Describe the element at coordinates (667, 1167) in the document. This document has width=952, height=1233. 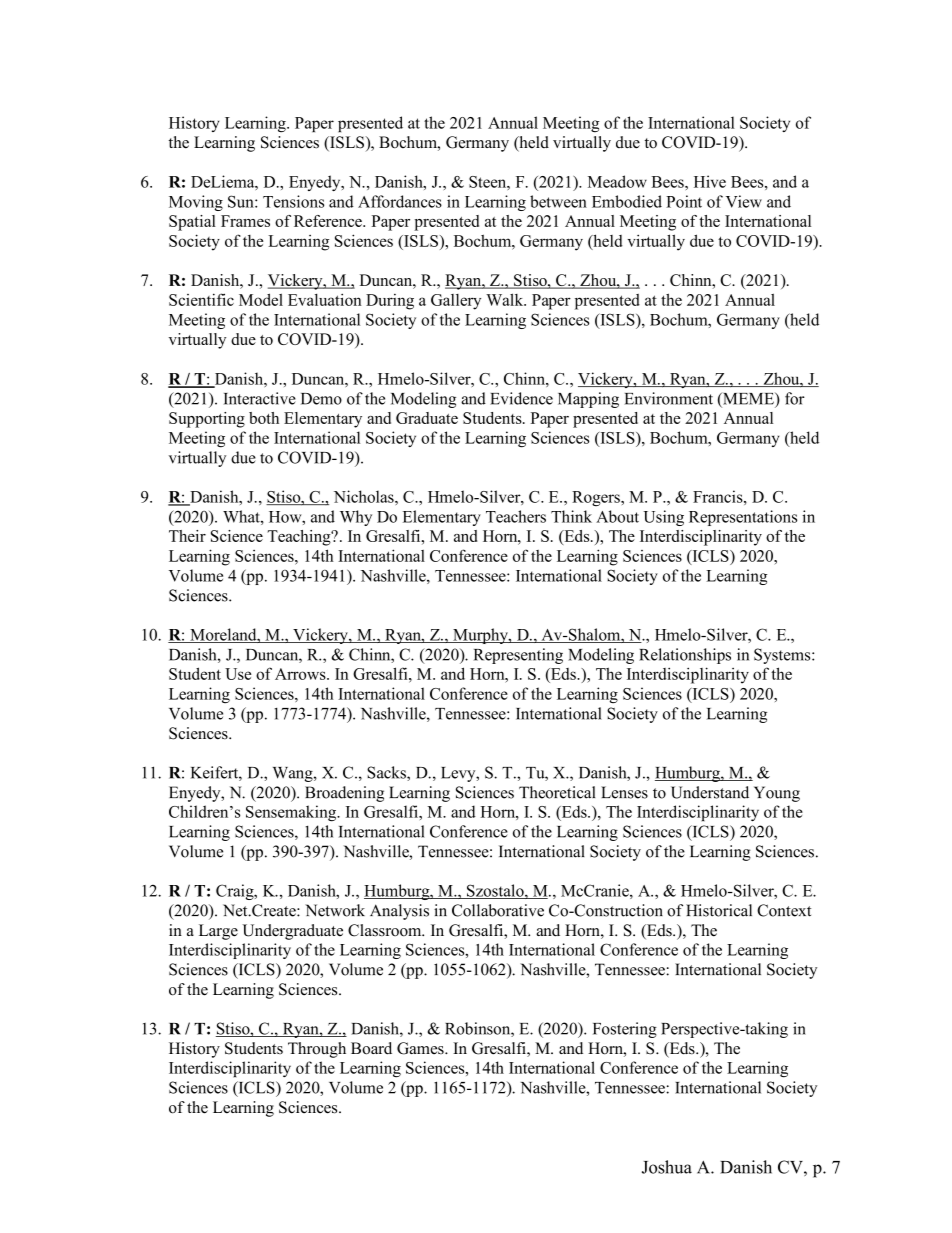
I see `Joshua` at that location.
